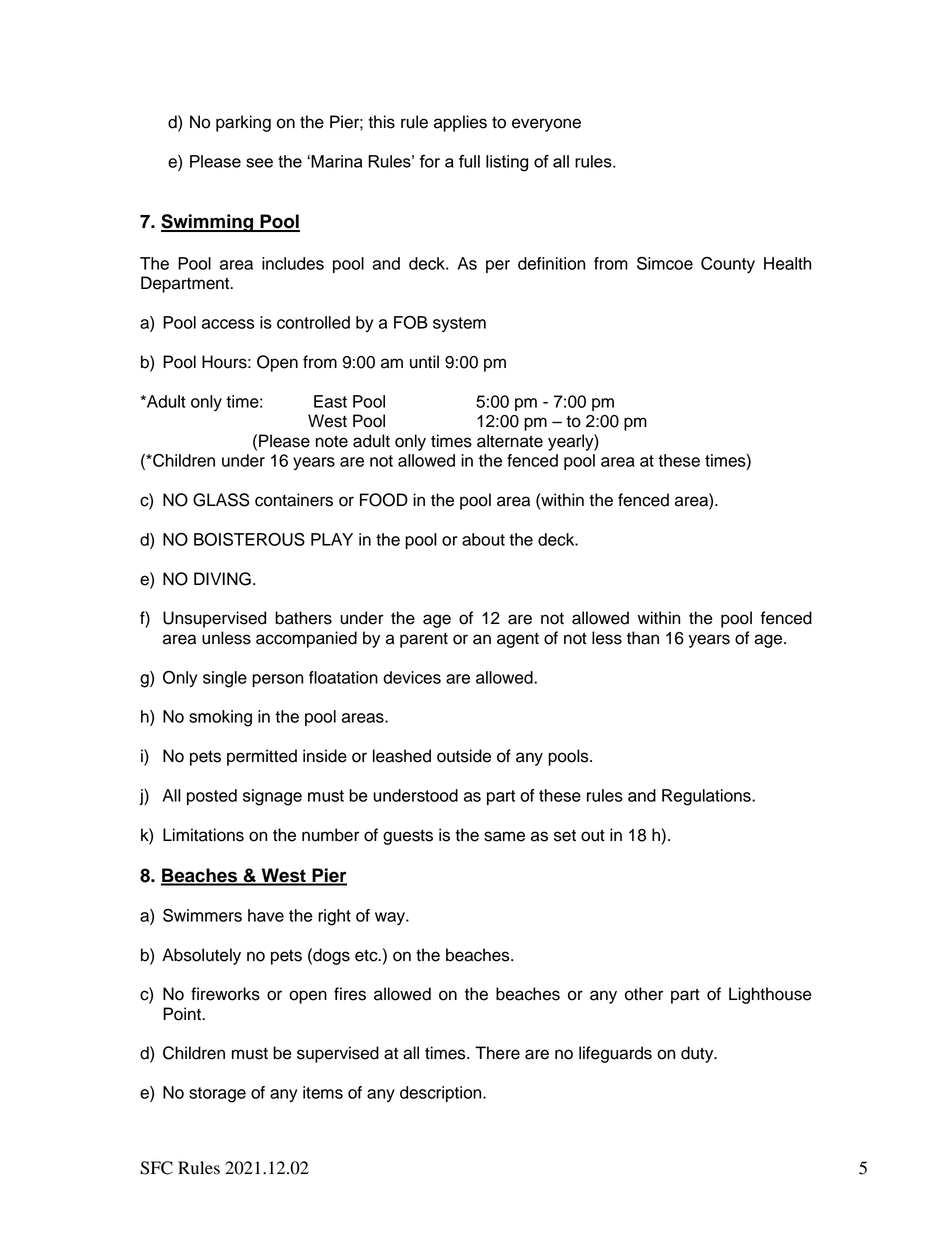 The image size is (952, 1233). What do you see at coordinates (442, 1094) in the image?
I see `description` at bounding box center [442, 1094].
